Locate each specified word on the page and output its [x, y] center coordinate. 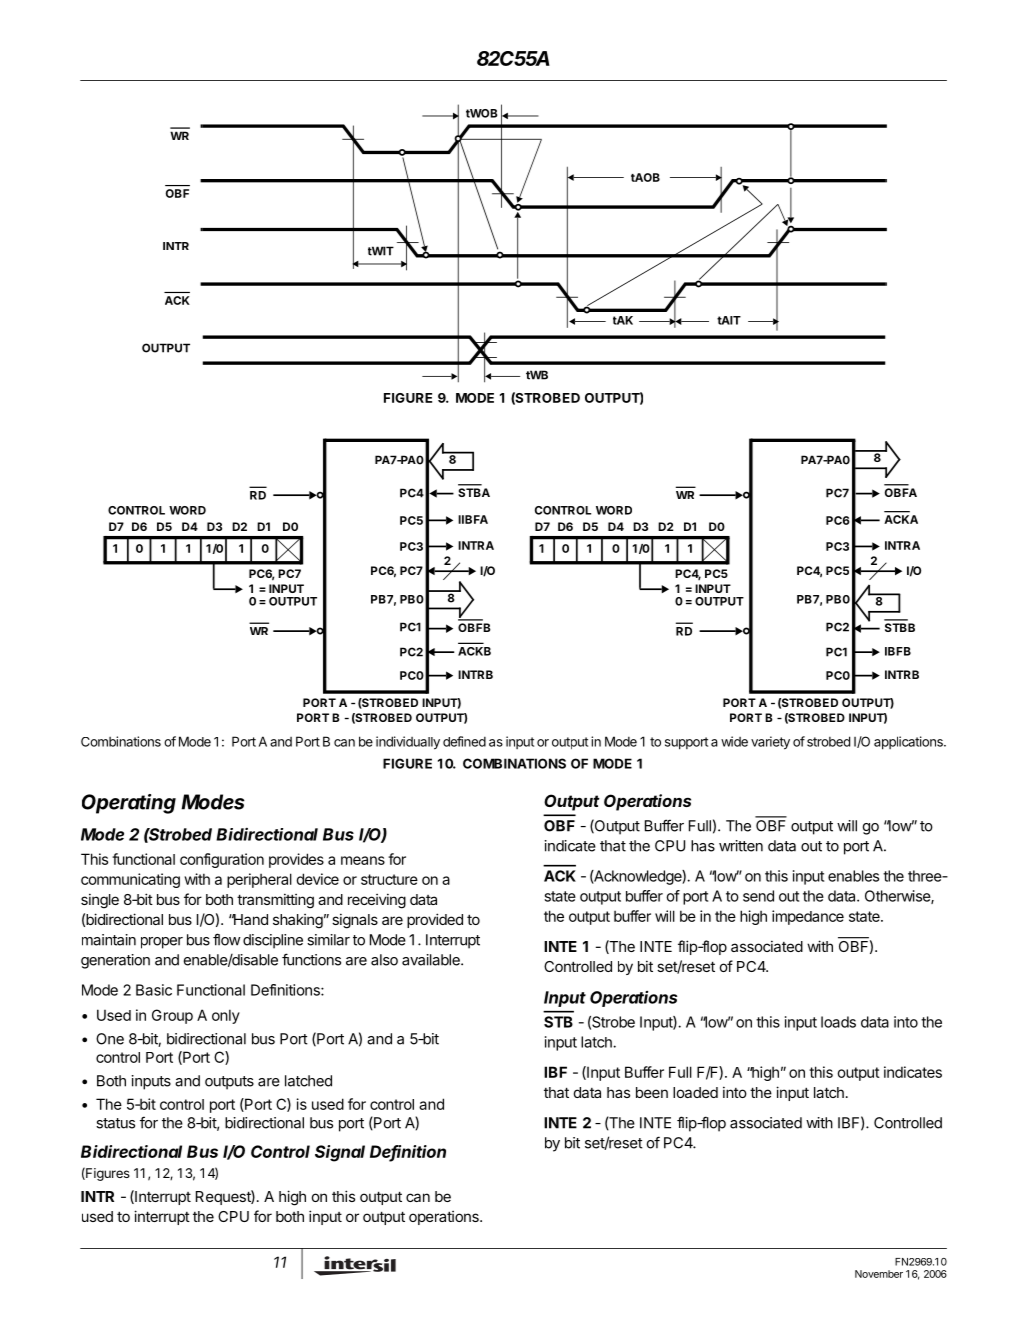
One [110, 1039]
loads [838, 1022]
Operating [129, 804]
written [741, 846]
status [115, 1123]
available [432, 960]
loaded [695, 1092]
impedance [808, 917]
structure [389, 879]
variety [770, 743]
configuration [222, 860]
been [652, 1092]
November [879, 1274]
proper [162, 943]
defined [464, 741]
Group [172, 1016]
